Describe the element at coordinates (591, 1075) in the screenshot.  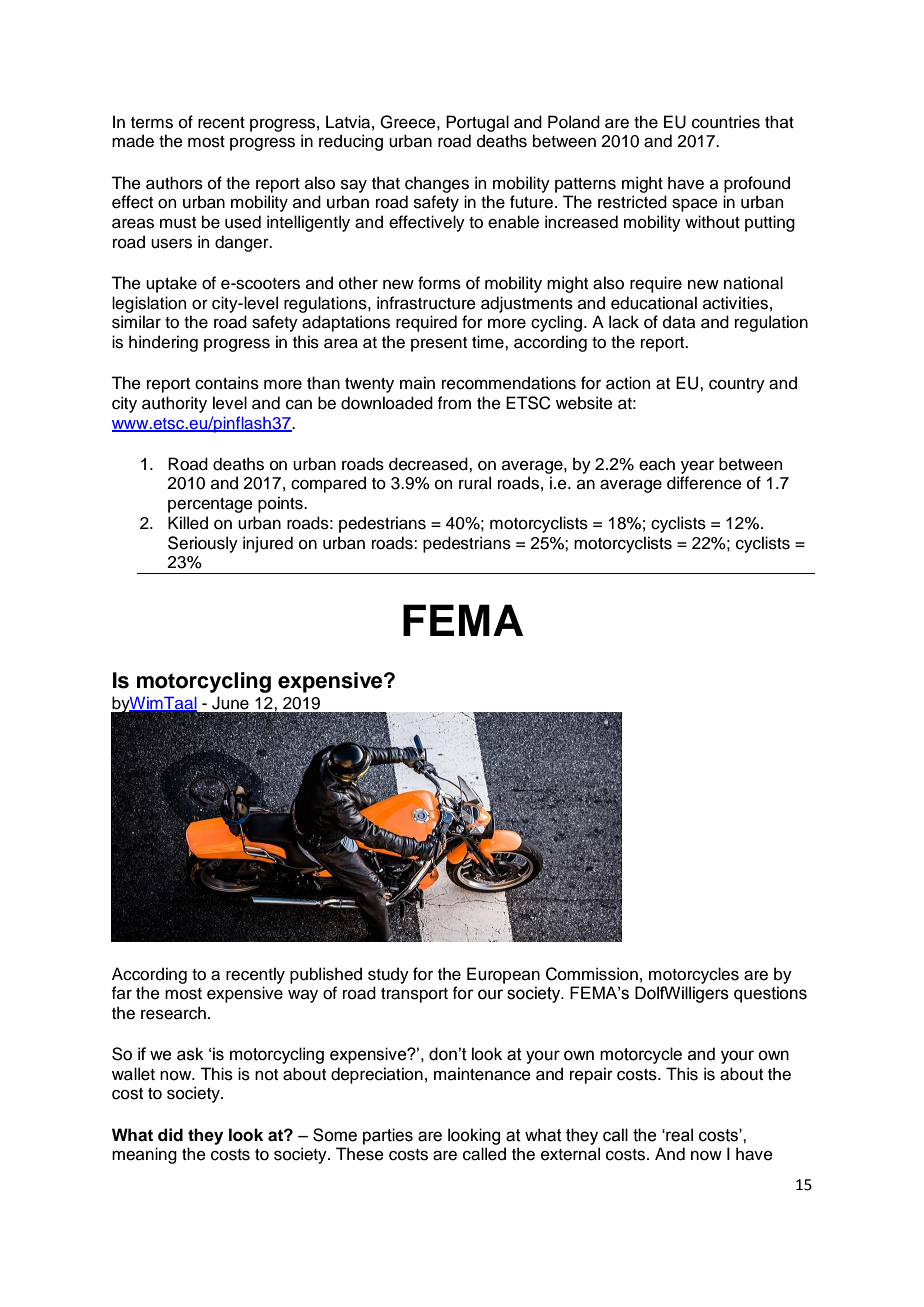
I see `repair` at that location.
